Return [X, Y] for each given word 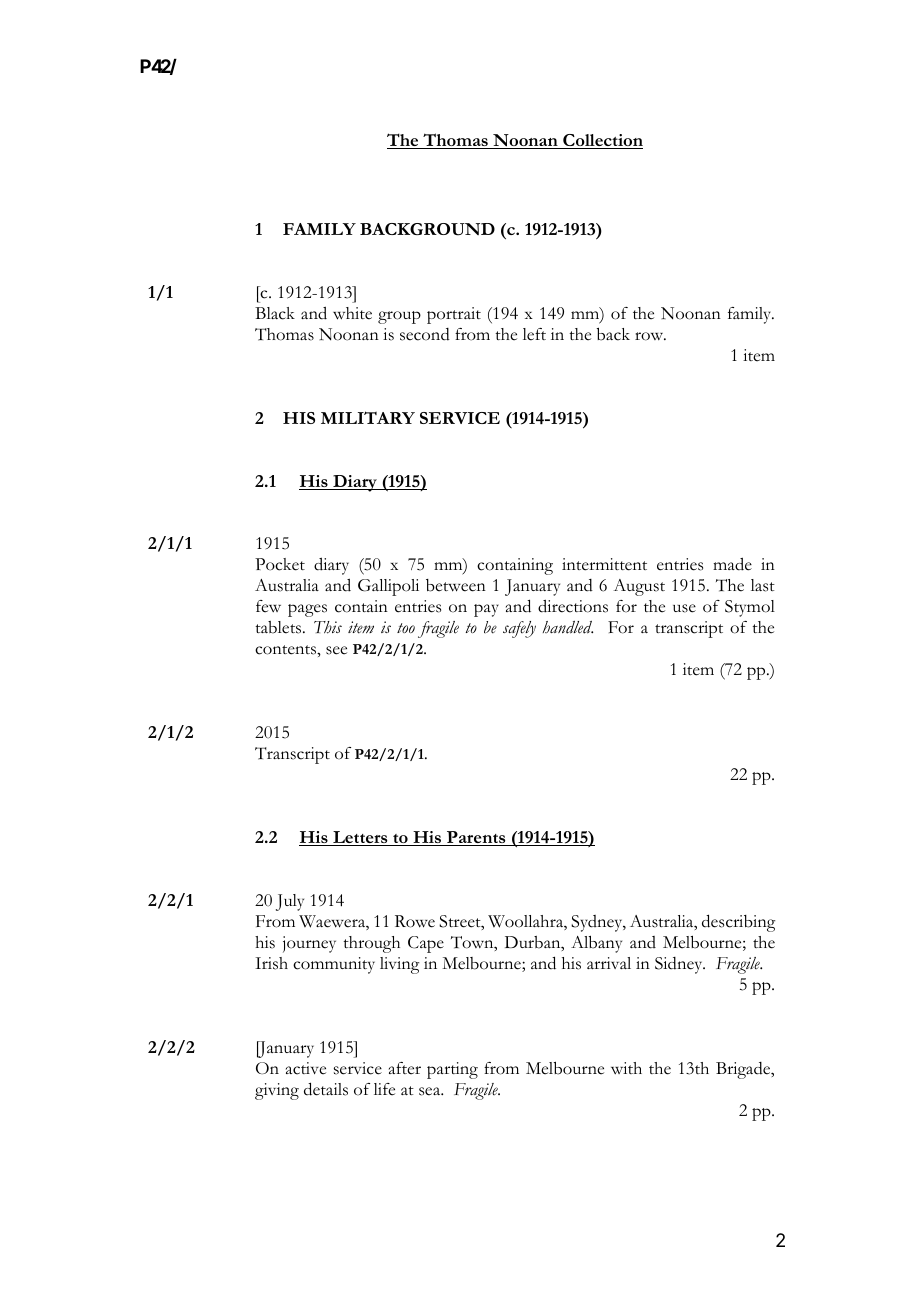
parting [452, 1070]
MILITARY [368, 417]
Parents [476, 838]
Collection [602, 141]
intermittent [604, 564]
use [684, 608]
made [732, 564]
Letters [360, 838]
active [306, 1068]
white [352, 313]
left [534, 334]
